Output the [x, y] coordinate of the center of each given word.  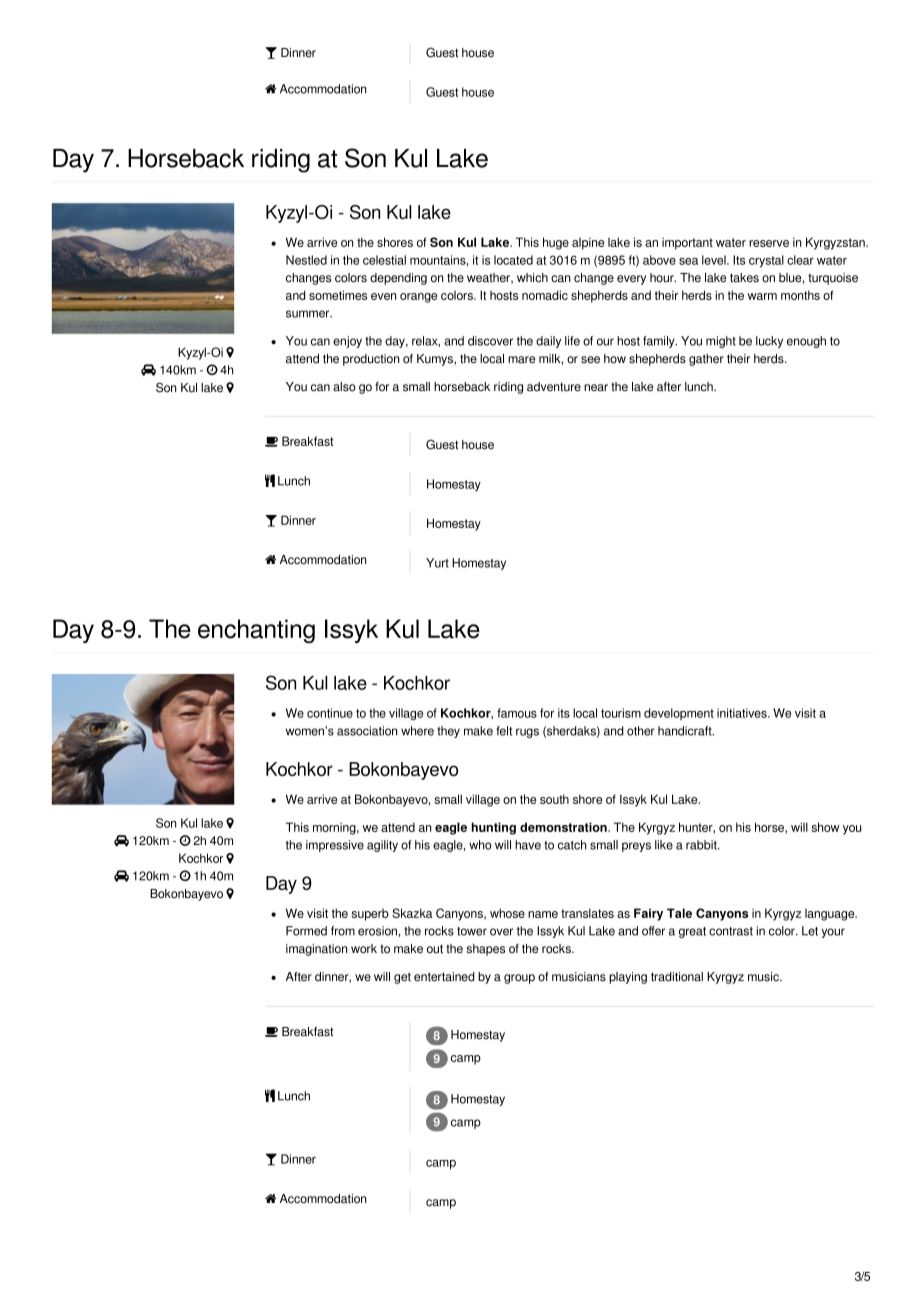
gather [706, 360]
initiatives [743, 713]
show [825, 827]
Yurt [437, 563]
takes [744, 278]
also [344, 387]
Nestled [306, 260]
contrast [731, 931]
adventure [554, 387]
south [554, 799]
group [519, 979]
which [532, 278]
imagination [316, 950]
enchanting [256, 631]
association [367, 731]
